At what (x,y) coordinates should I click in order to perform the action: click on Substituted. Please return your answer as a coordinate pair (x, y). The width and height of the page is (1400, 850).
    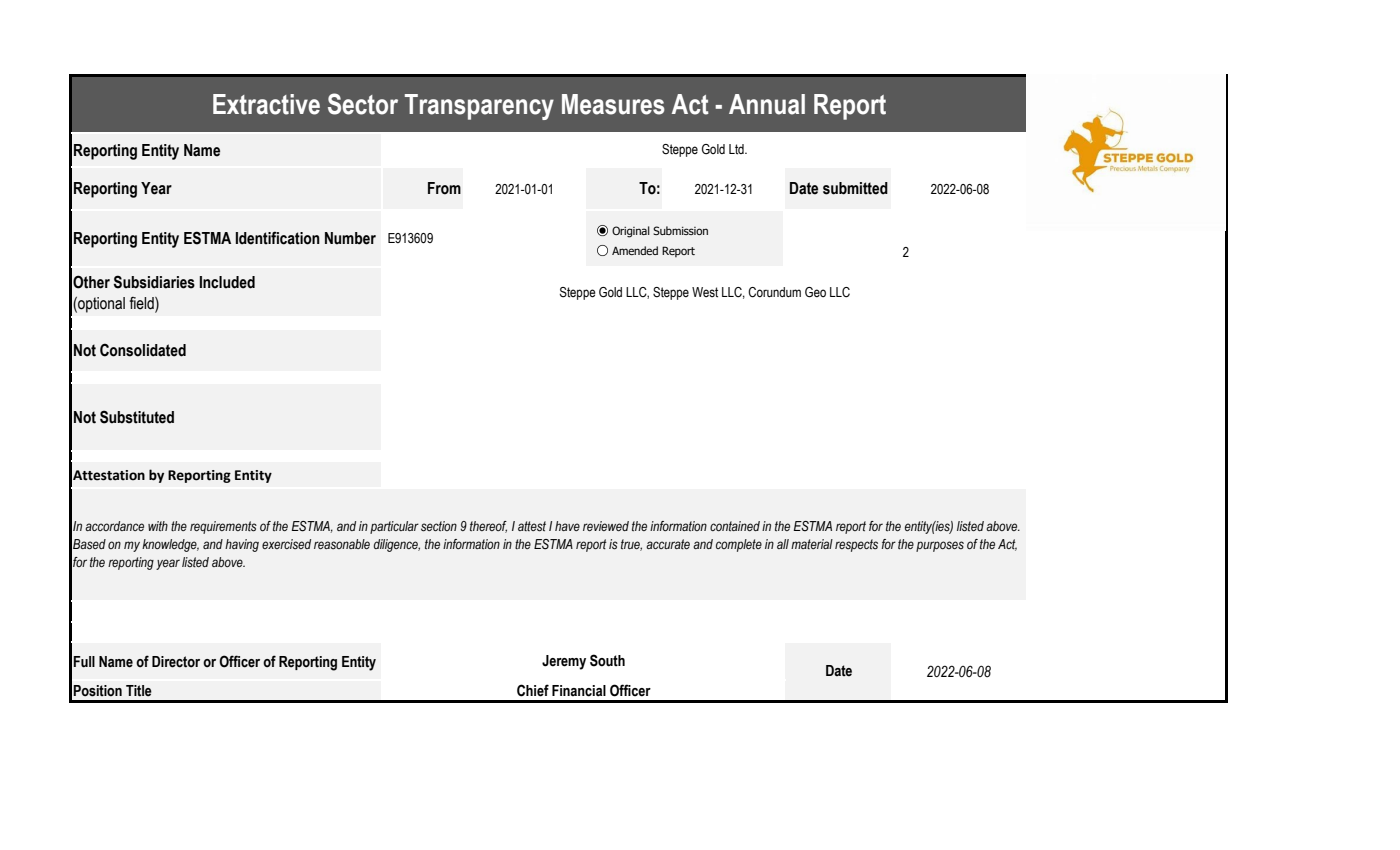
    Looking at the image, I should click on (137, 417).
